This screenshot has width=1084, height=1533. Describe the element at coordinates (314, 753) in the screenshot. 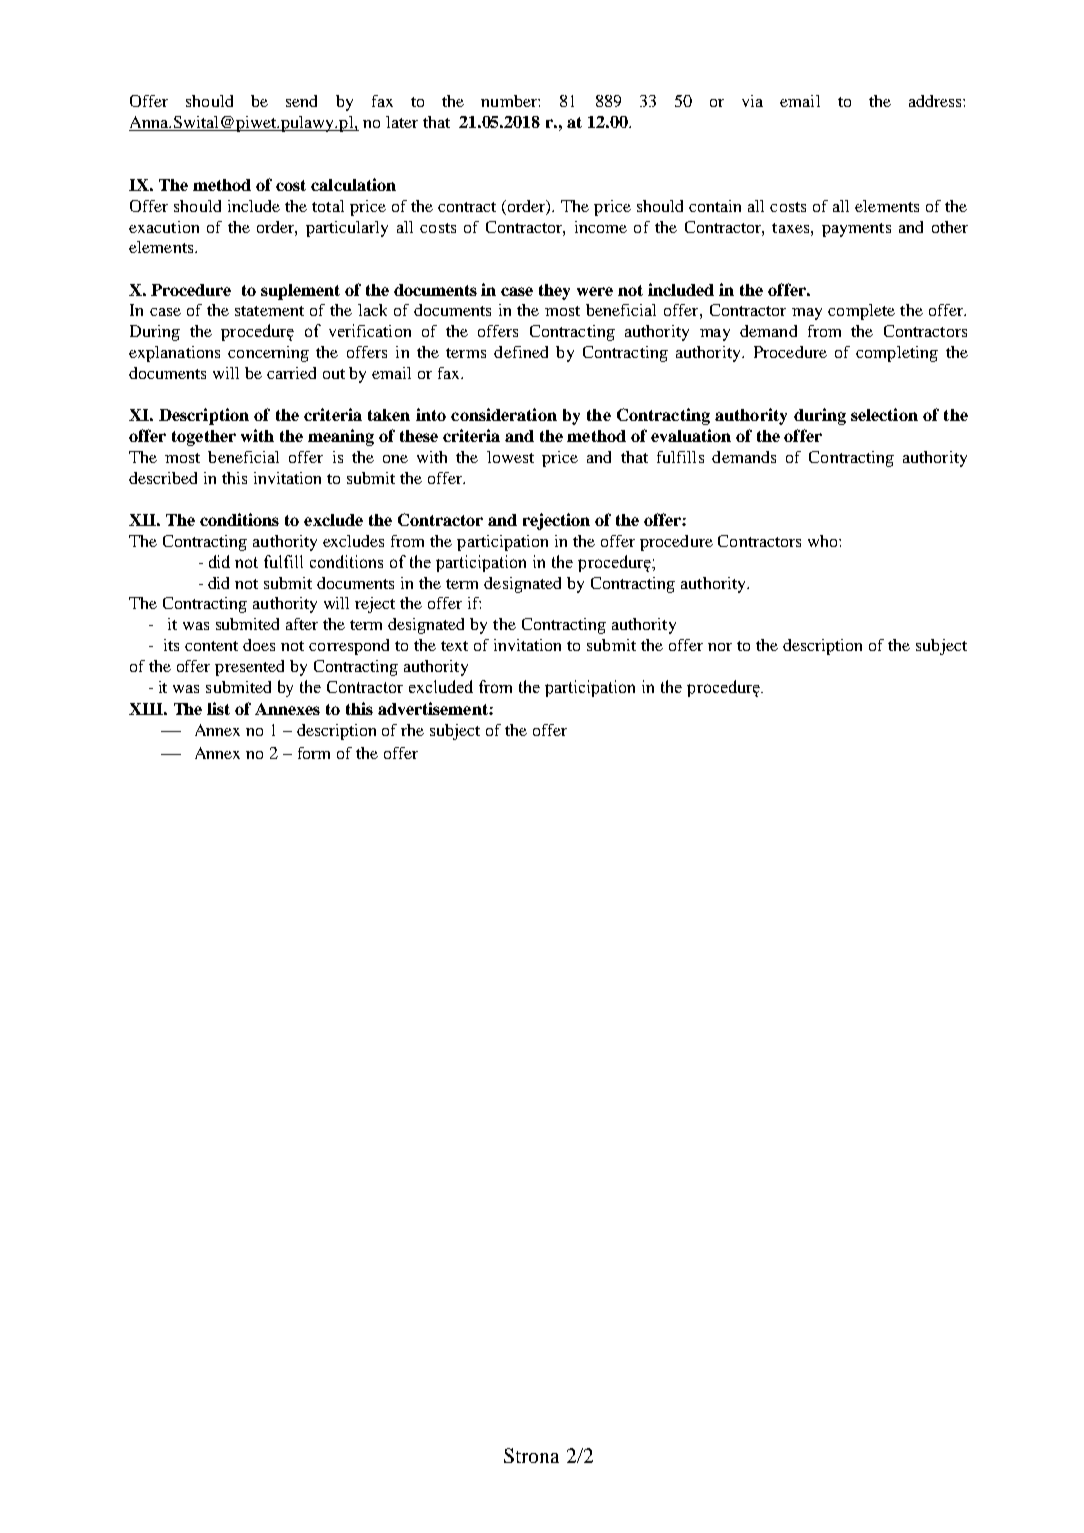

I see `form` at that location.
